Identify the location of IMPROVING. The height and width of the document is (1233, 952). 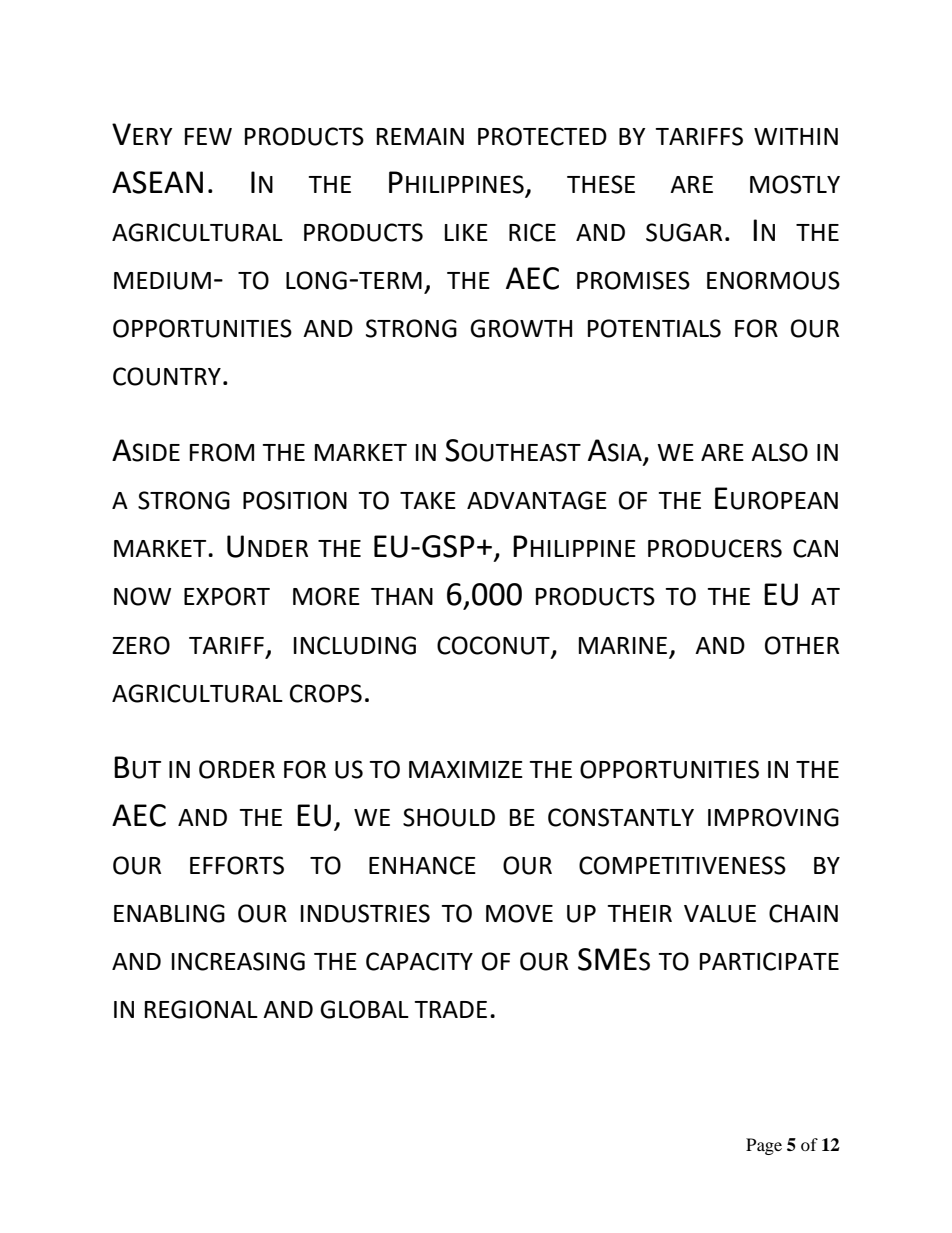
(773, 817).
